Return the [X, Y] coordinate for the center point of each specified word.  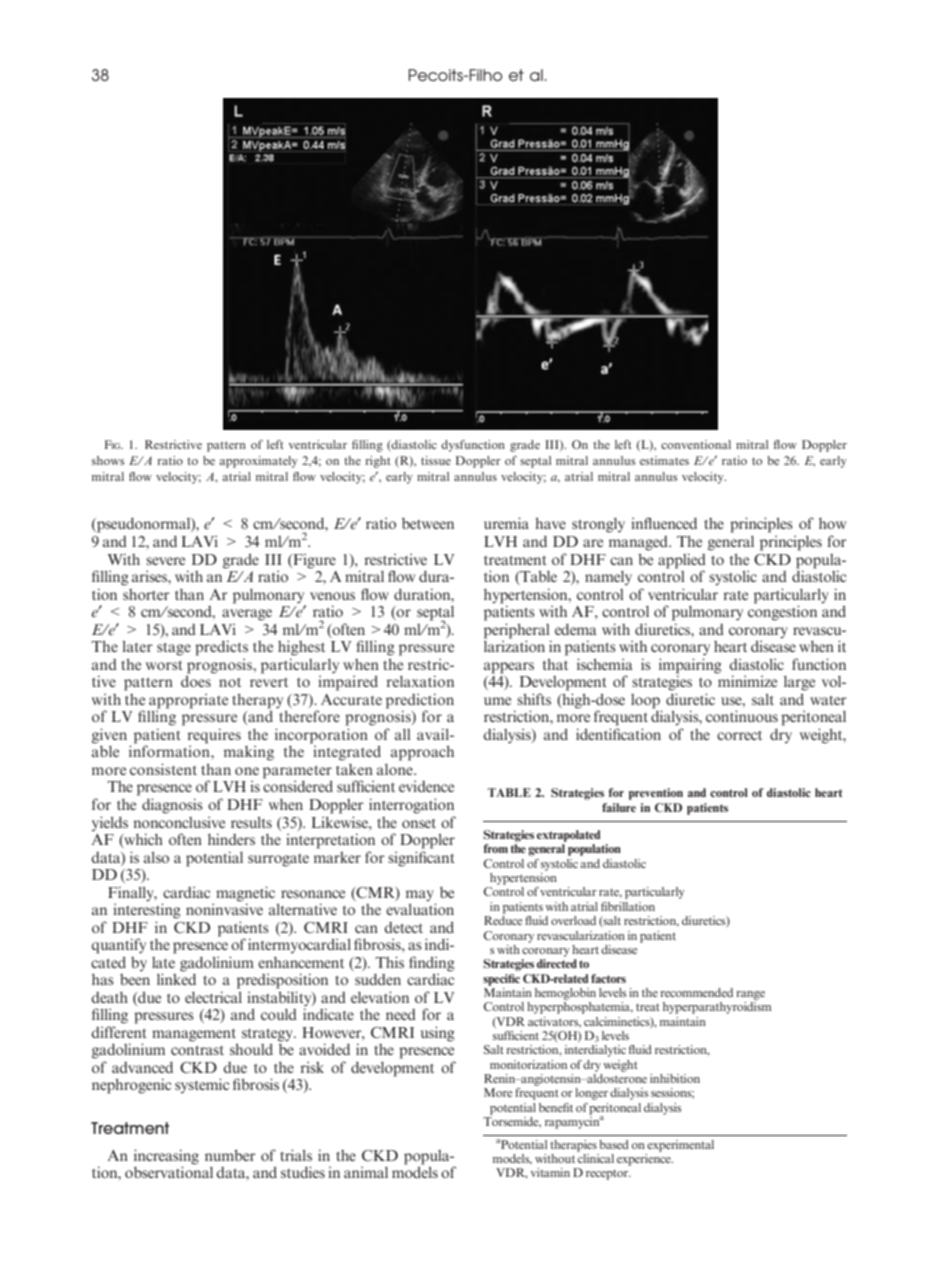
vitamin [550, 1172]
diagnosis [172, 806]
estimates [664, 460]
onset [419, 823]
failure [619, 807]
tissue [436, 460]
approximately [258, 462]
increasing [166, 1157]
